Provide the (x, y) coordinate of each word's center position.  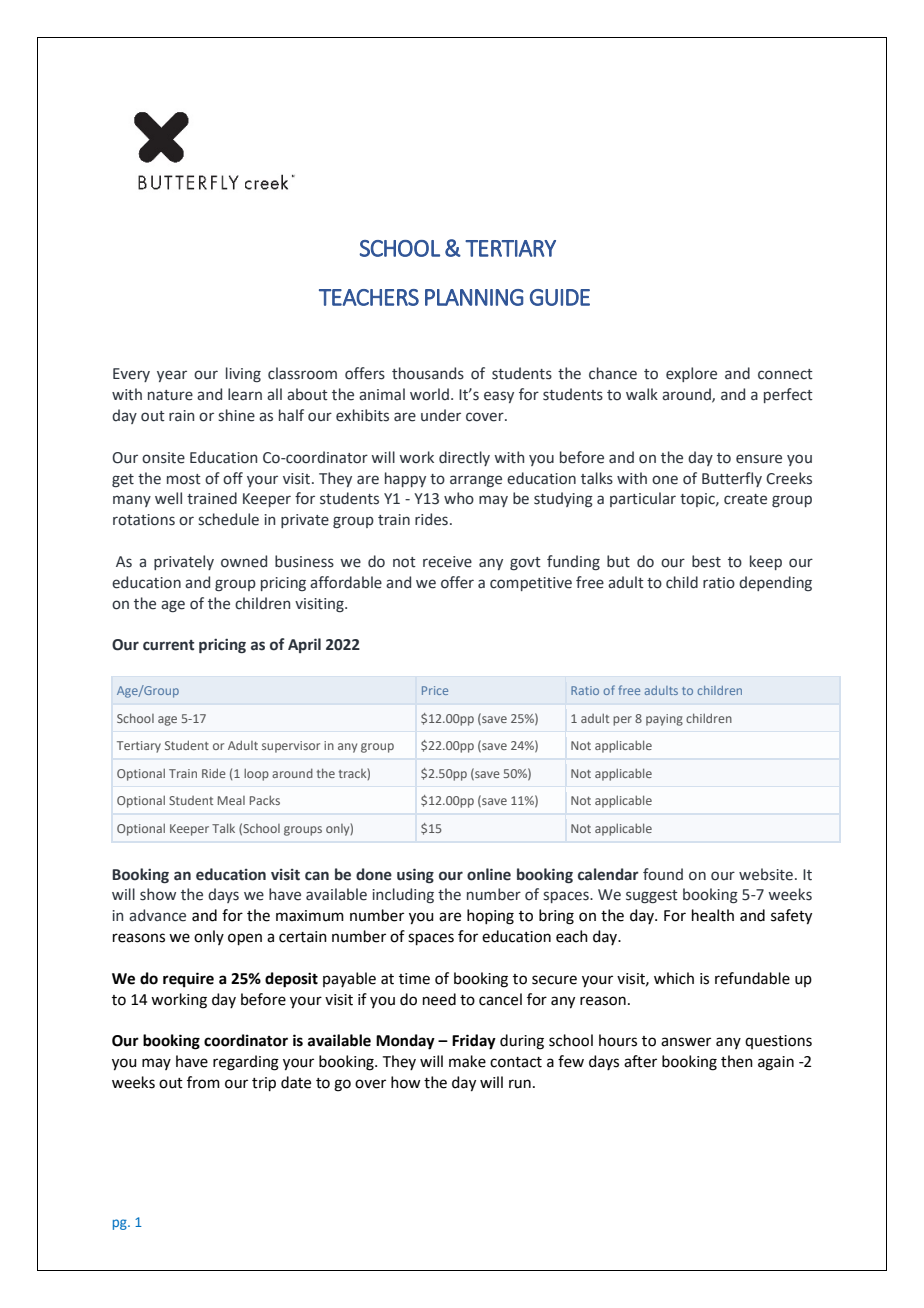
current (168, 645)
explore (691, 374)
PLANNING (474, 297)
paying (664, 720)
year (172, 376)
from (203, 1082)
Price (435, 690)
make (467, 1061)
